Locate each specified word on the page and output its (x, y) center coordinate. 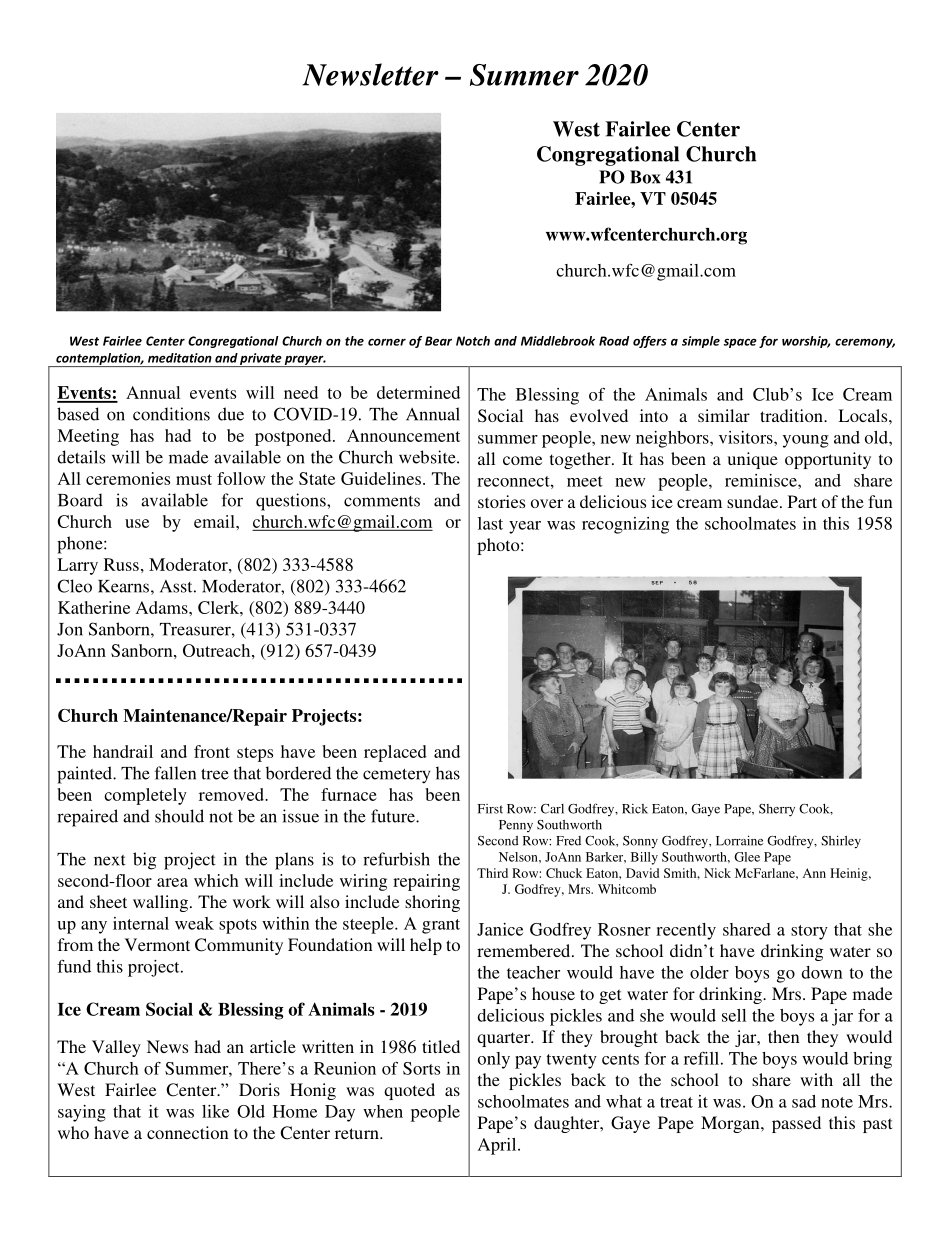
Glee (747, 857)
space (740, 343)
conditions (171, 414)
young (806, 441)
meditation (180, 358)
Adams (163, 607)
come (522, 460)
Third (492, 873)
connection (188, 1132)
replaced (395, 753)
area (172, 882)
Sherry (777, 810)
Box (645, 177)
